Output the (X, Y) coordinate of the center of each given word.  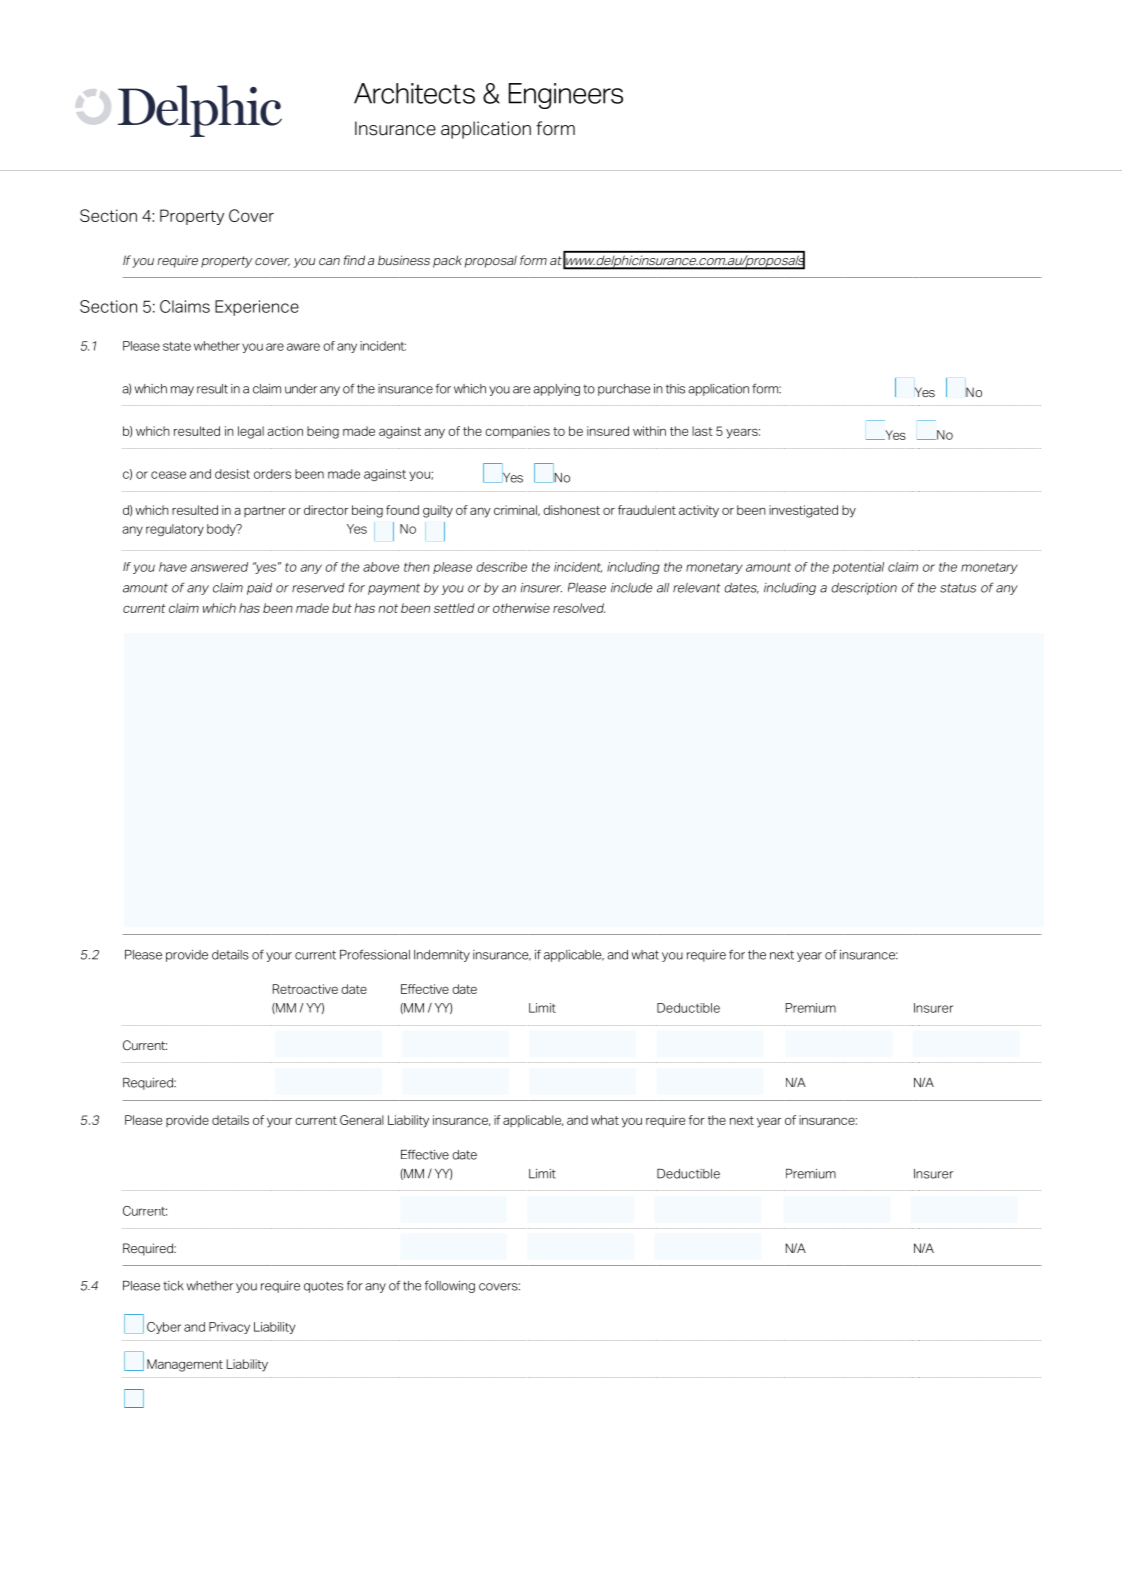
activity (699, 511)
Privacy (229, 1328)
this (675, 389)
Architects (414, 93)
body (222, 530)
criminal (516, 510)
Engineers (566, 96)
